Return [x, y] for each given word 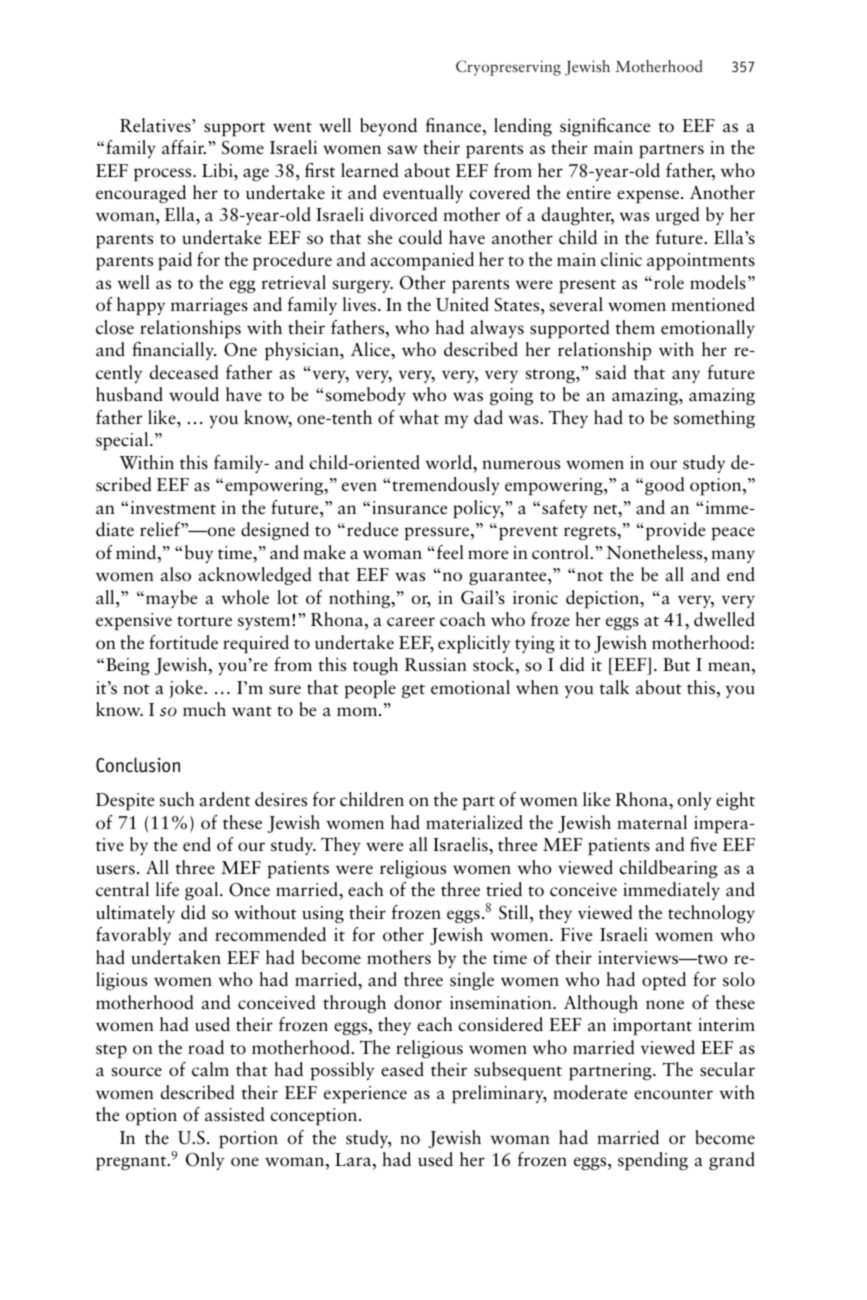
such [177, 799]
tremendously [446, 486]
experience [365, 1095]
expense [649, 197]
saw [403, 150]
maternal [652, 822]
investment [173, 508]
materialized [474, 822]
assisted [235, 1114]
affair [184, 147]
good [665, 486]
